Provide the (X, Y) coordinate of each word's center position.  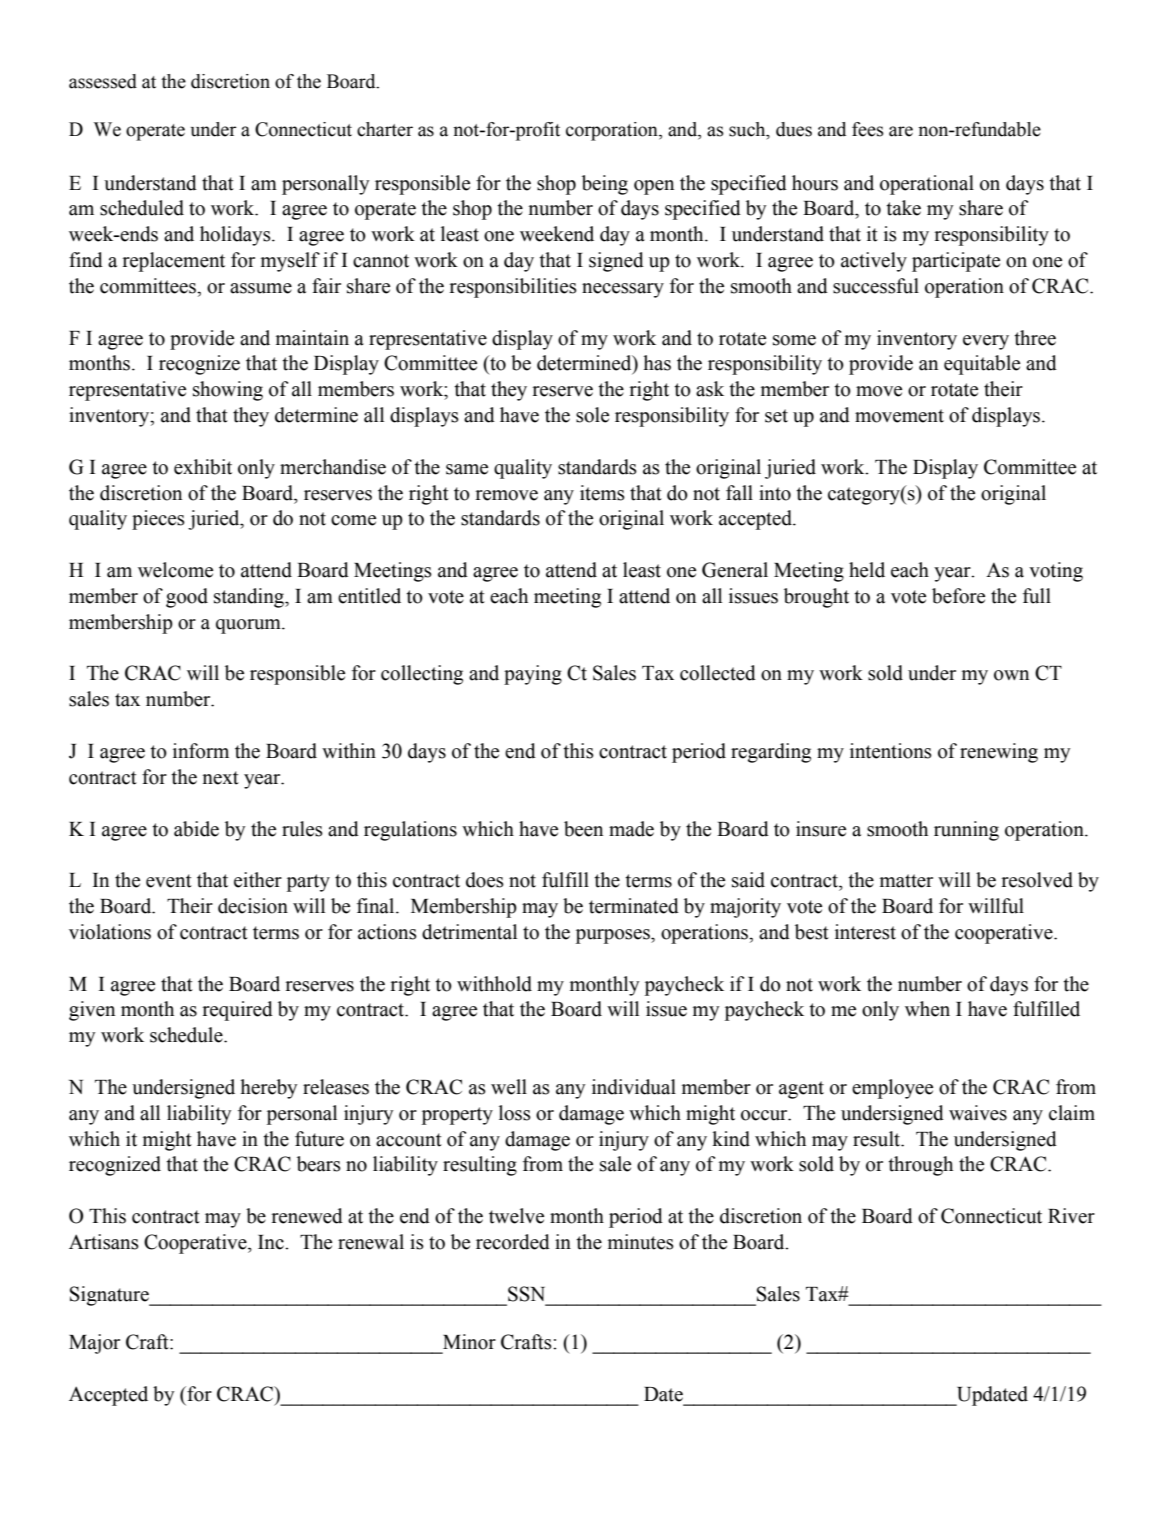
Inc (272, 1242)
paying (533, 675)
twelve (516, 1216)
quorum (249, 626)
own (1011, 675)
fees (868, 129)
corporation (613, 131)
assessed (103, 81)
